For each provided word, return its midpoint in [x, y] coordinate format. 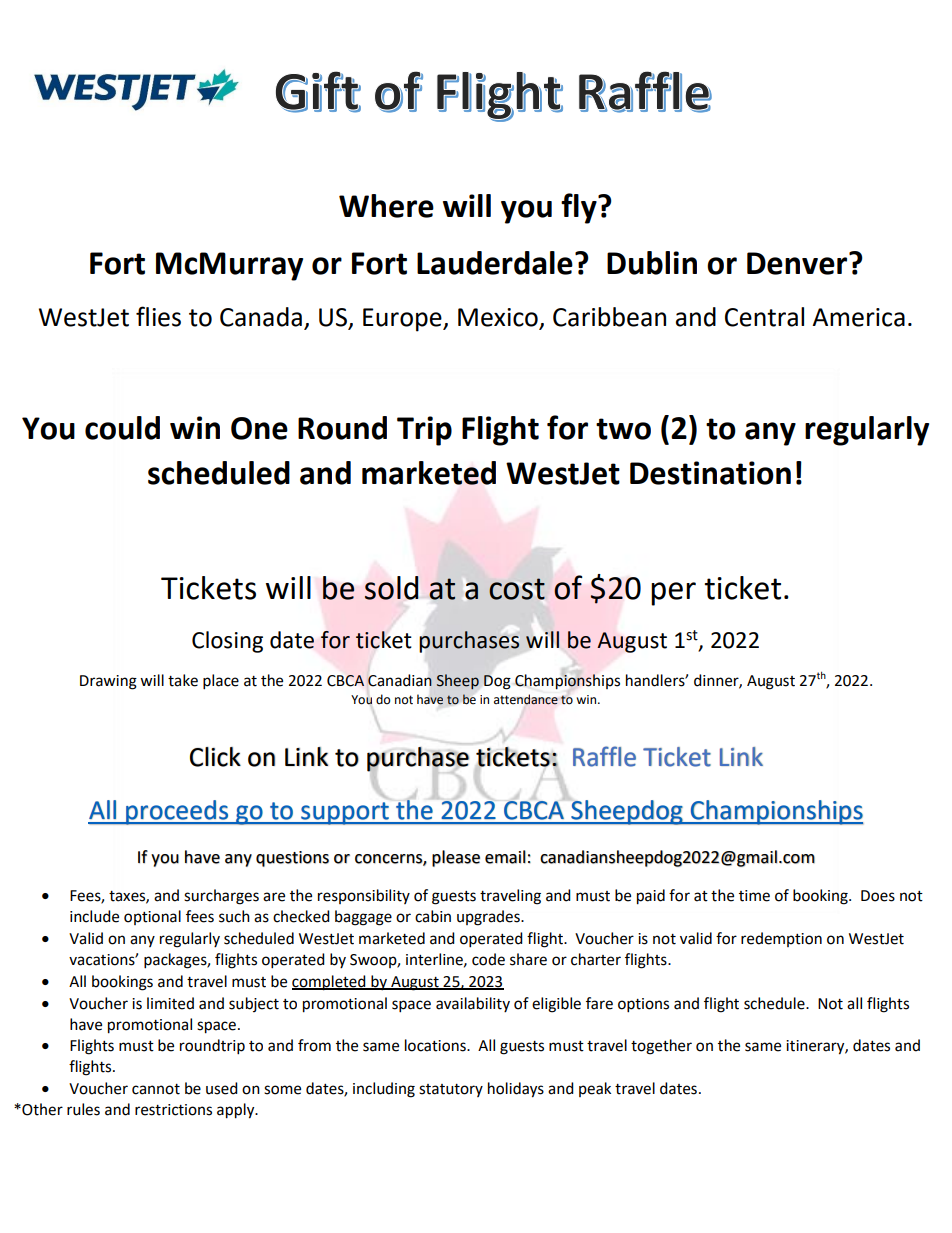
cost [517, 589]
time [754, 896]
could [122, 428]
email [505, 857]
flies [158, 316]
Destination [710, 473]
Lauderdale [495, 263]
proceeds [177, 812]
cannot [156, 1089]
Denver [798, 263]
